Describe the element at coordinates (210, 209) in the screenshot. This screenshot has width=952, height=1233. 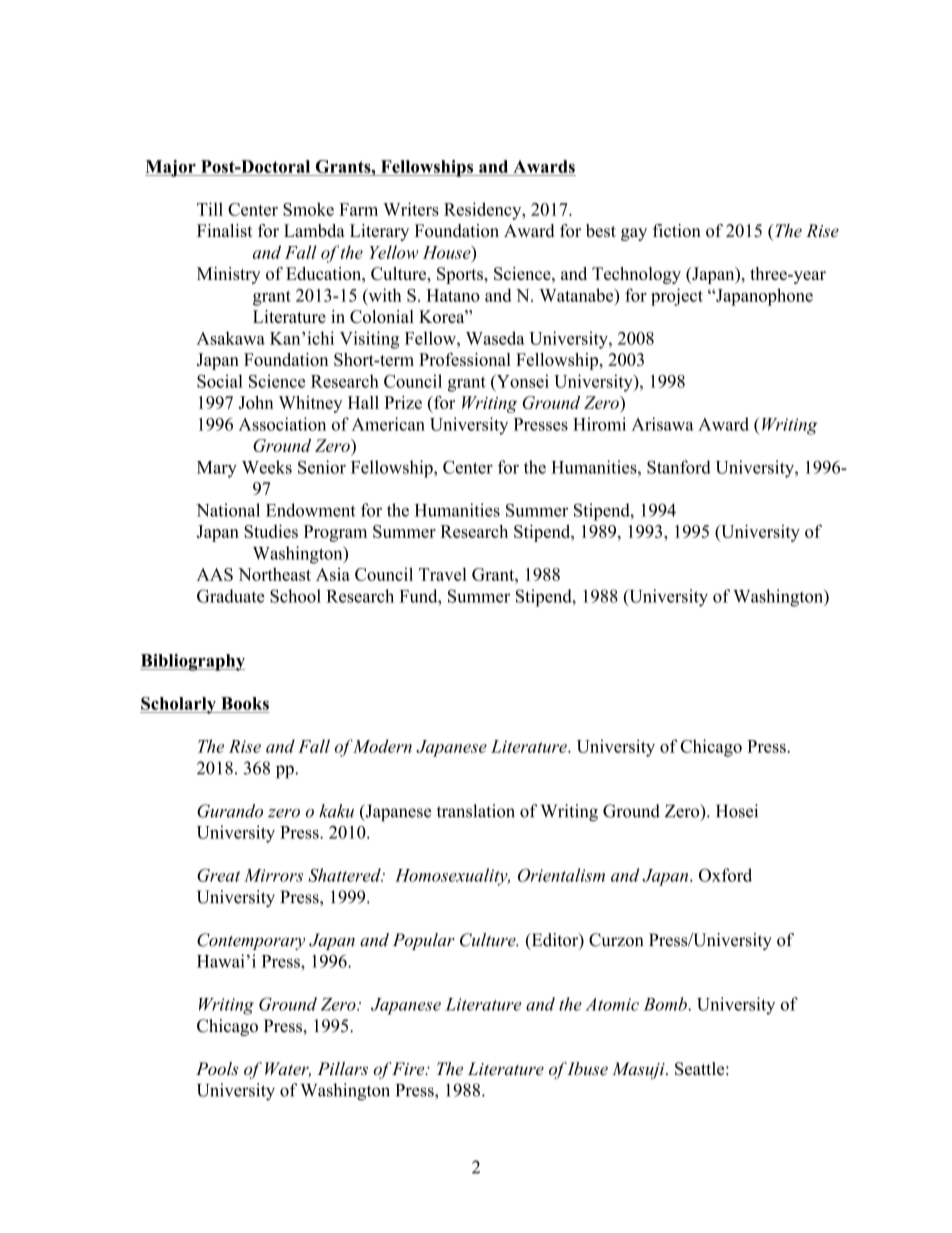
I see `Till` at that location.
